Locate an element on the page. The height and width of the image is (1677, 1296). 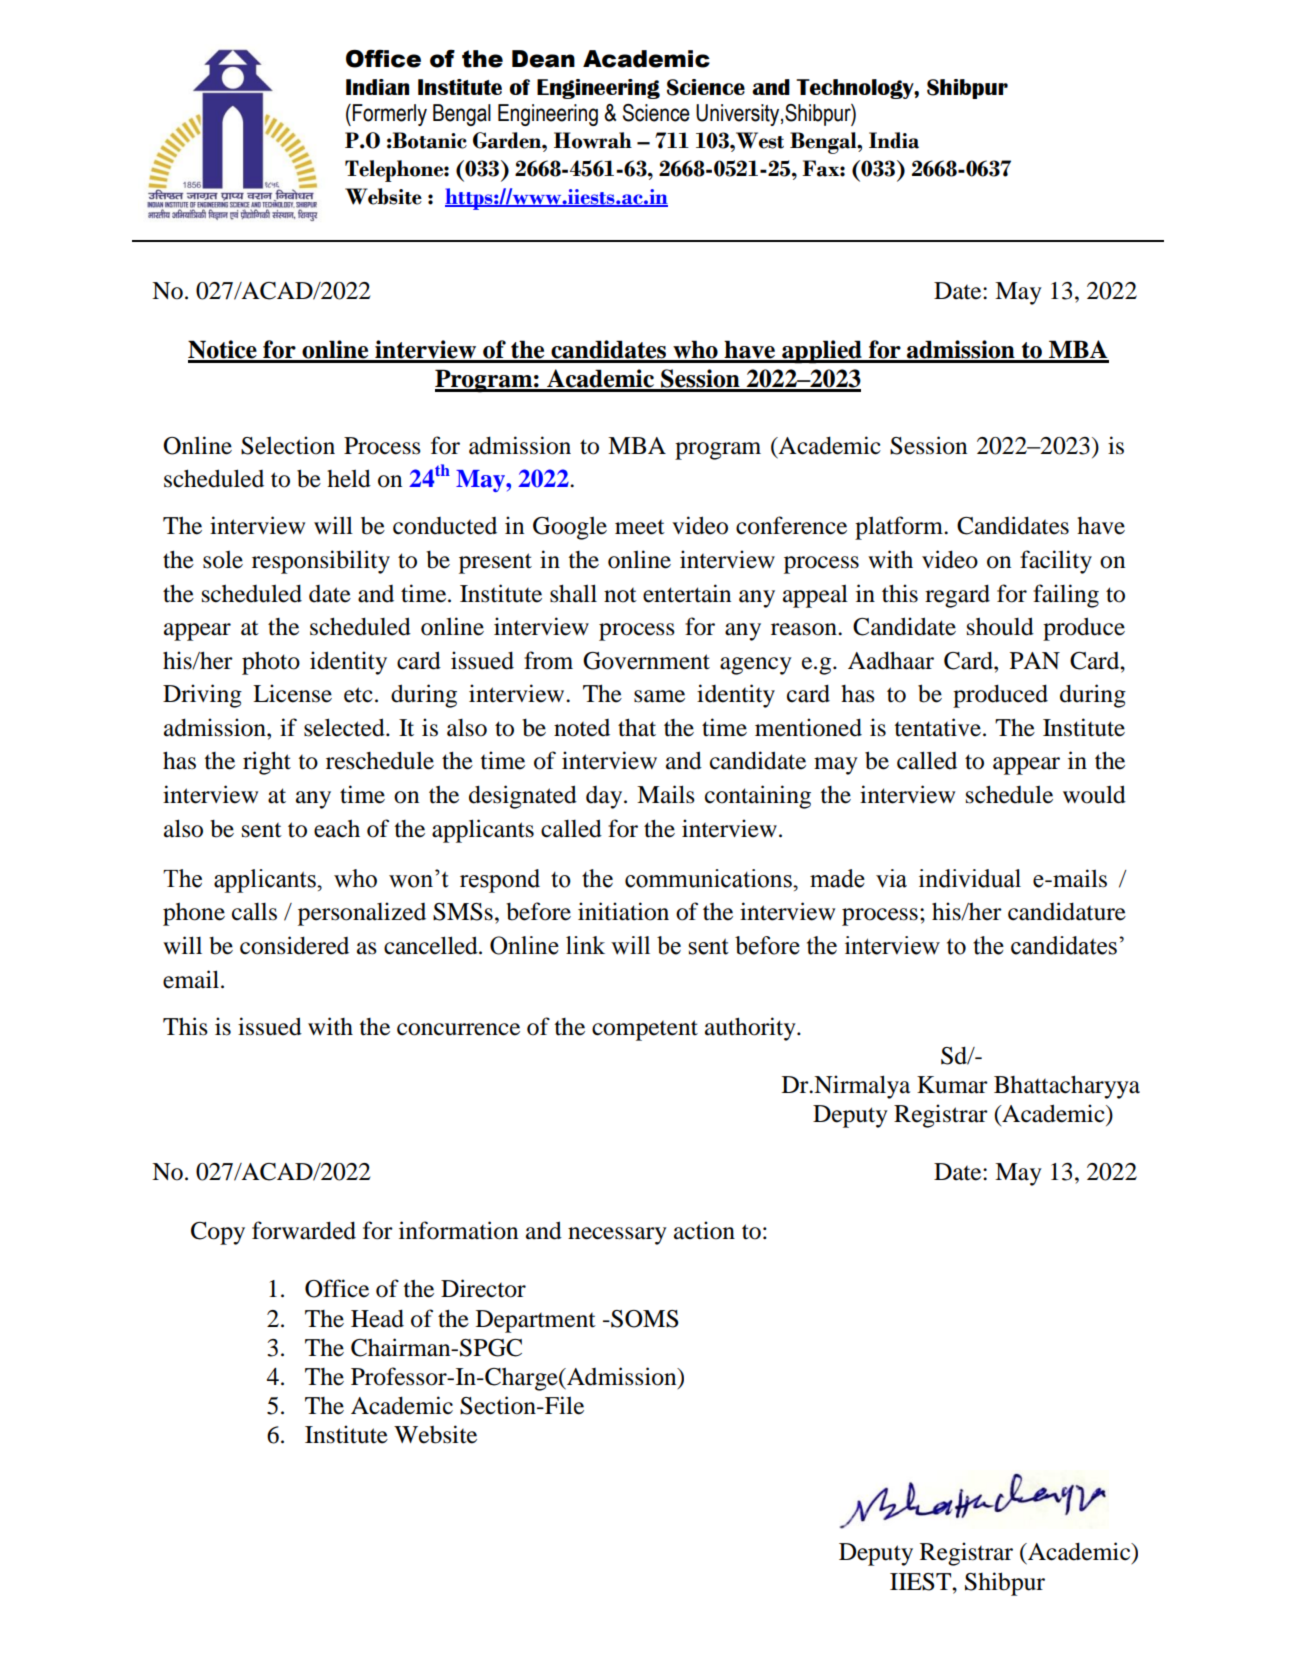
meet is located at coordinates (640, 527).
